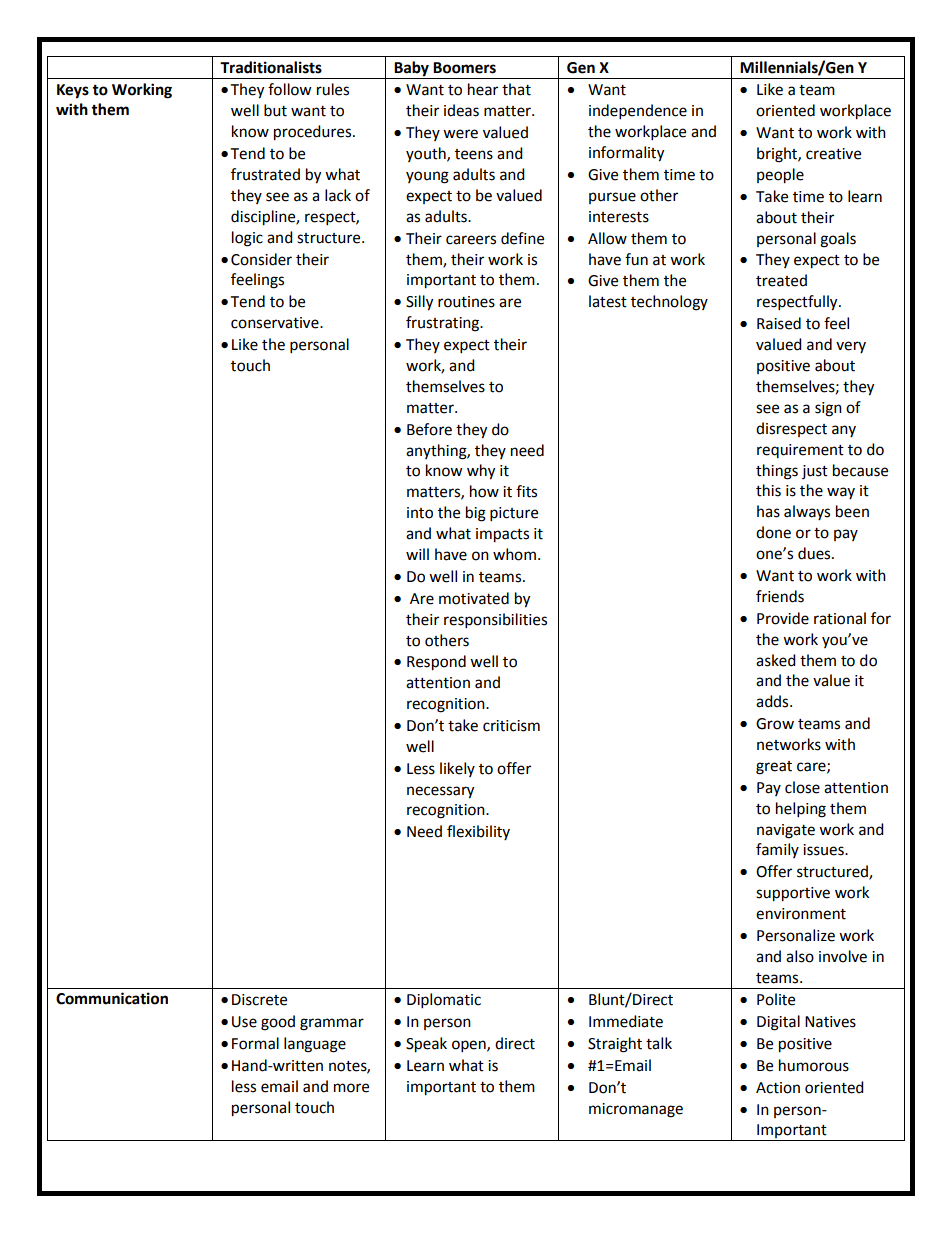 This document has width=952, height=1233. What do you see at coordinates (800, 451) in the document?
I see `requirement` at bounding box center [800, 451].
